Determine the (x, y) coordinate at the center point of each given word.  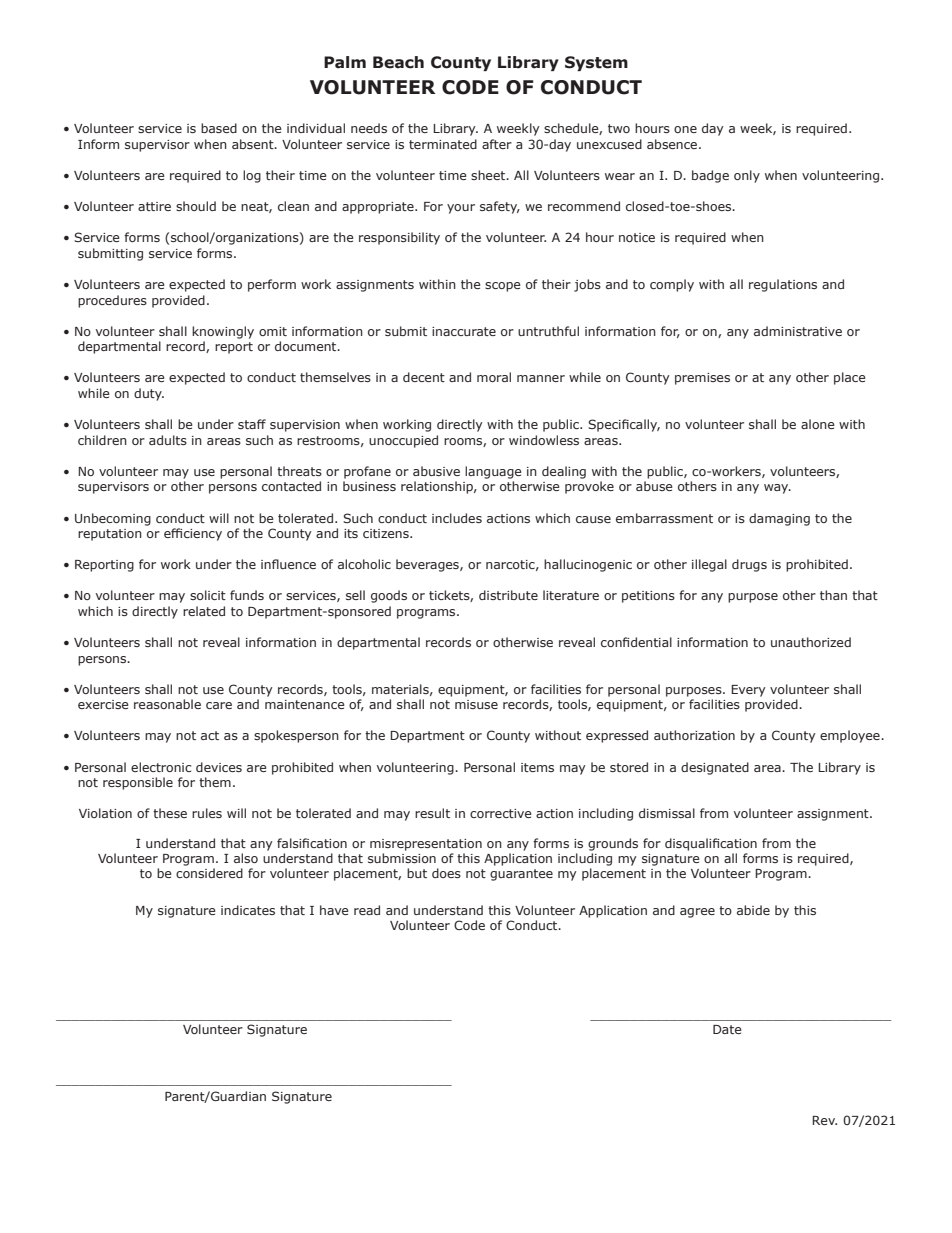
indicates (248, 910)
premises (702, 379)
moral (494, 377)
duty (149, 394)
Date (727, 1029)
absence (673, 144)
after (497, 144)
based (219, 128)
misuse (476, 704)
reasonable (167, 704)
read (367, 910)
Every (748, 691)
